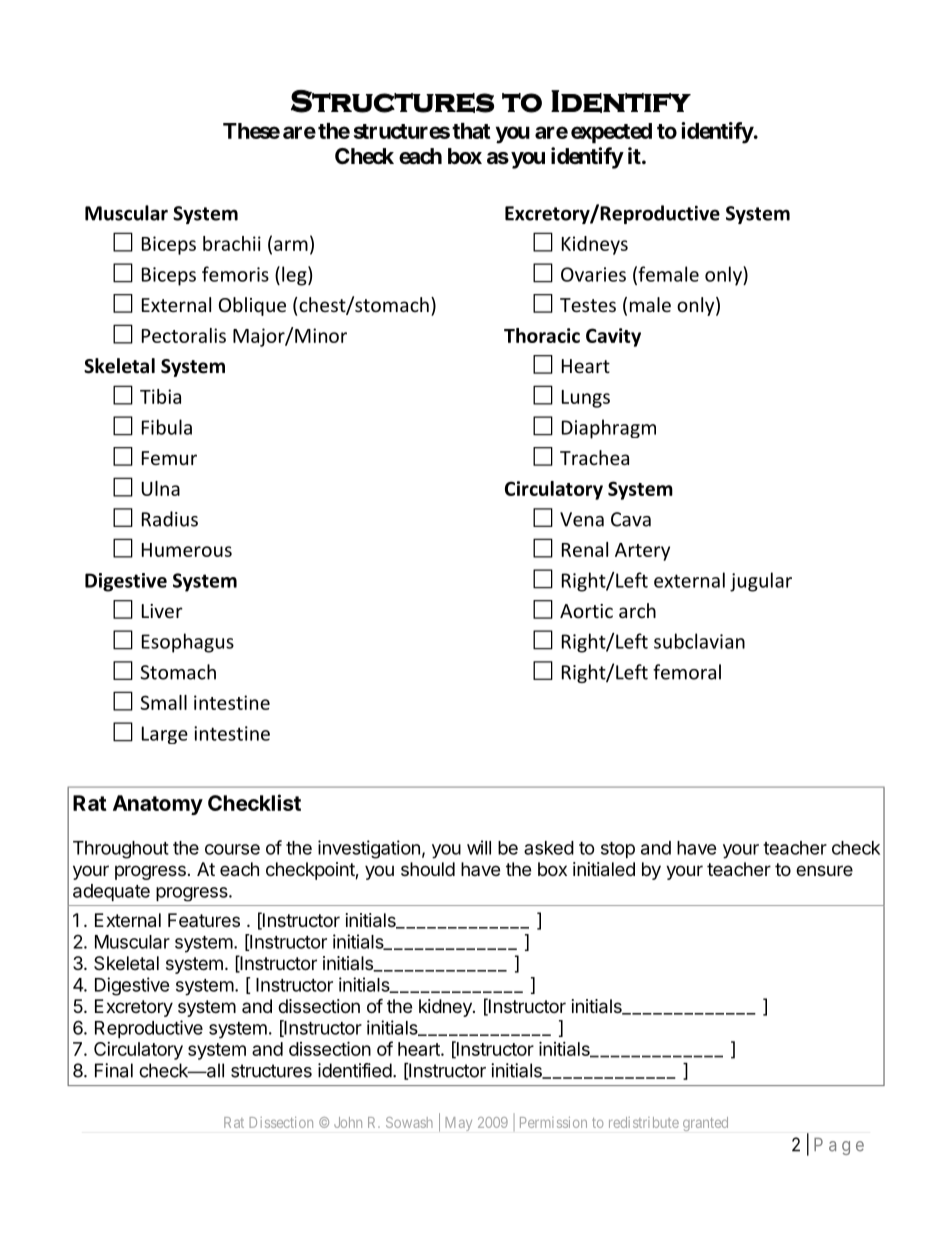  I want to click on Cava, so click(631, 519).
